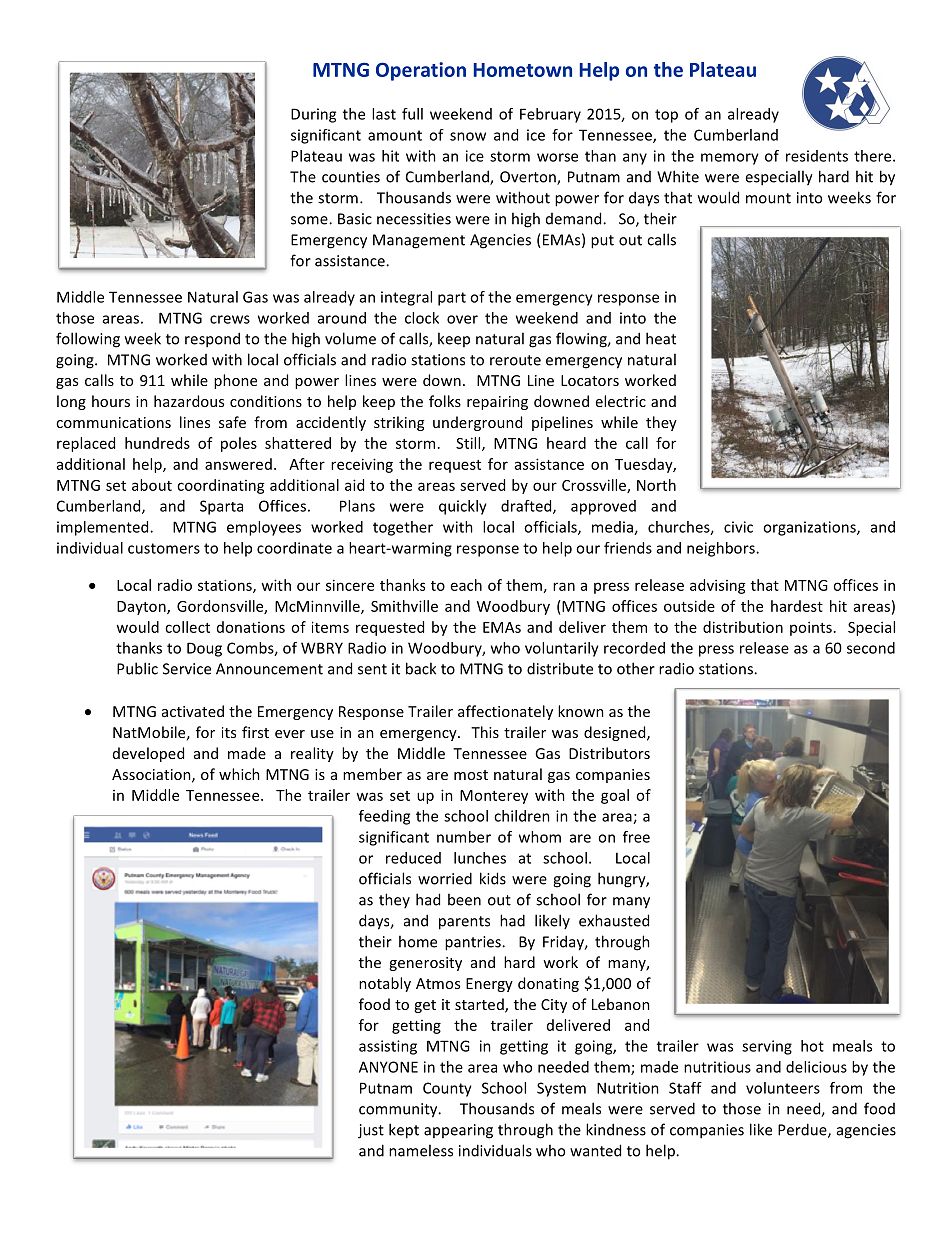 This screenshot has height=1233, width=952. I want to click on most, so click(471, 775).
